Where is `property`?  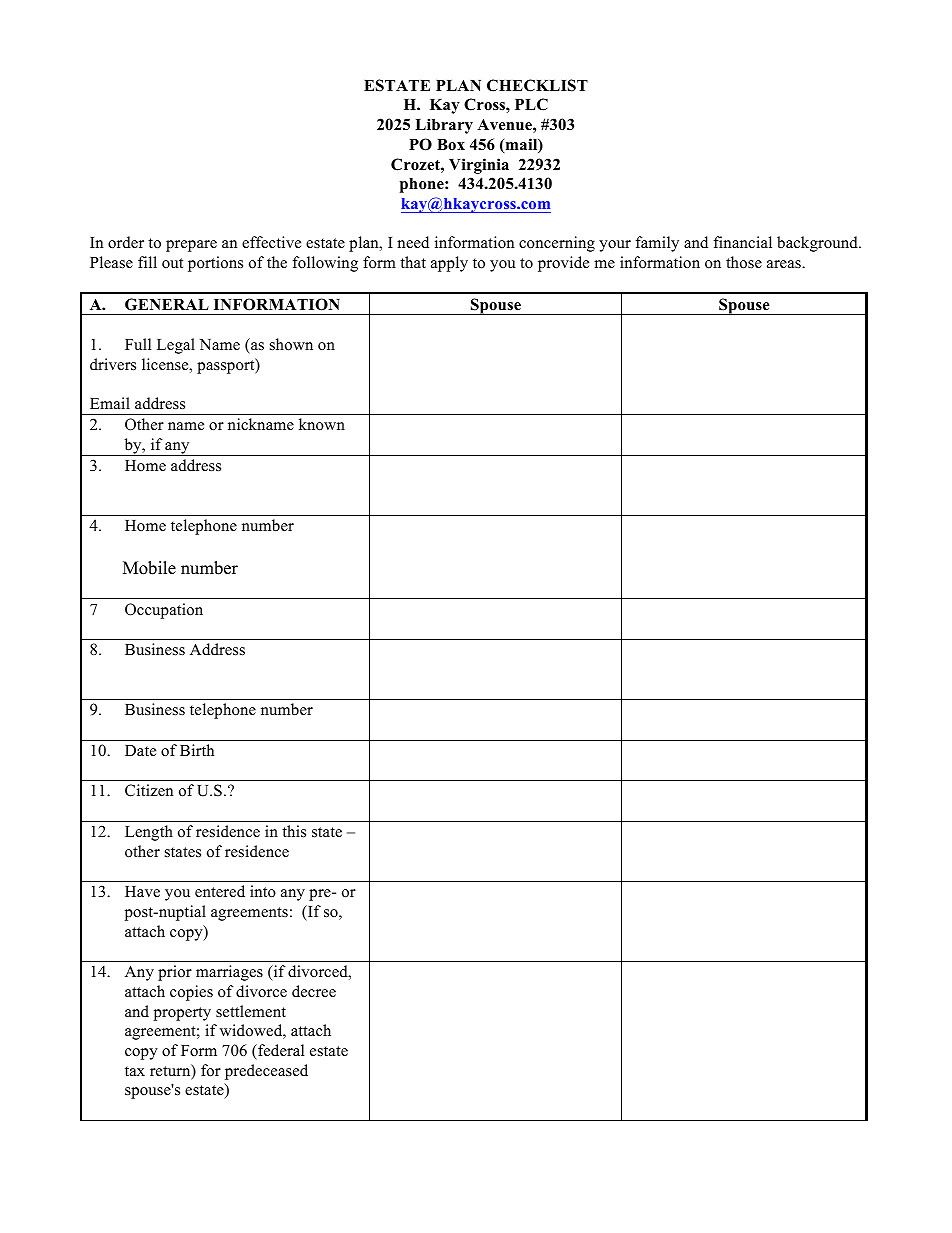
property is located at coordinates (182, 1014).
